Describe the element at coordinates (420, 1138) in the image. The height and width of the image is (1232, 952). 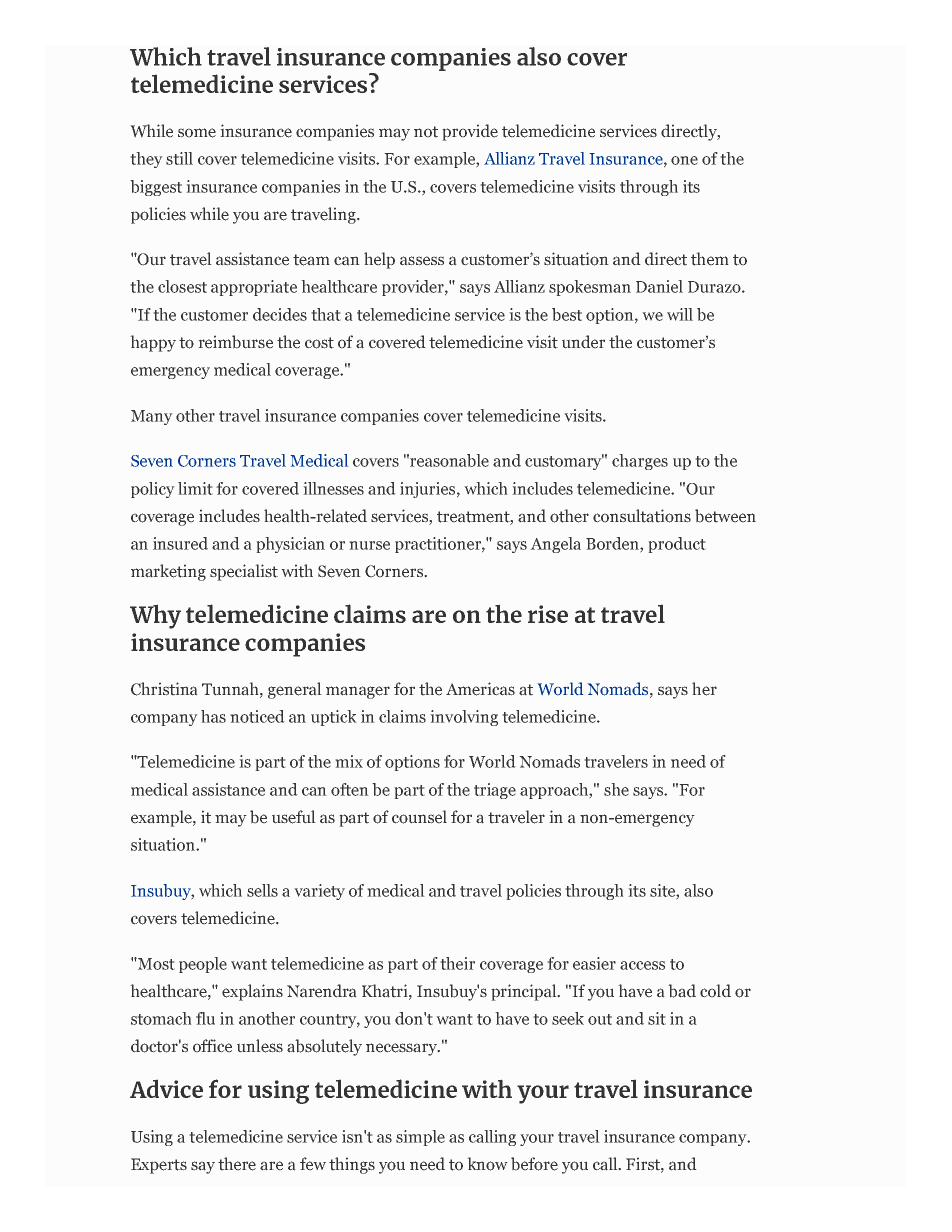
I see `simple` at that location.
